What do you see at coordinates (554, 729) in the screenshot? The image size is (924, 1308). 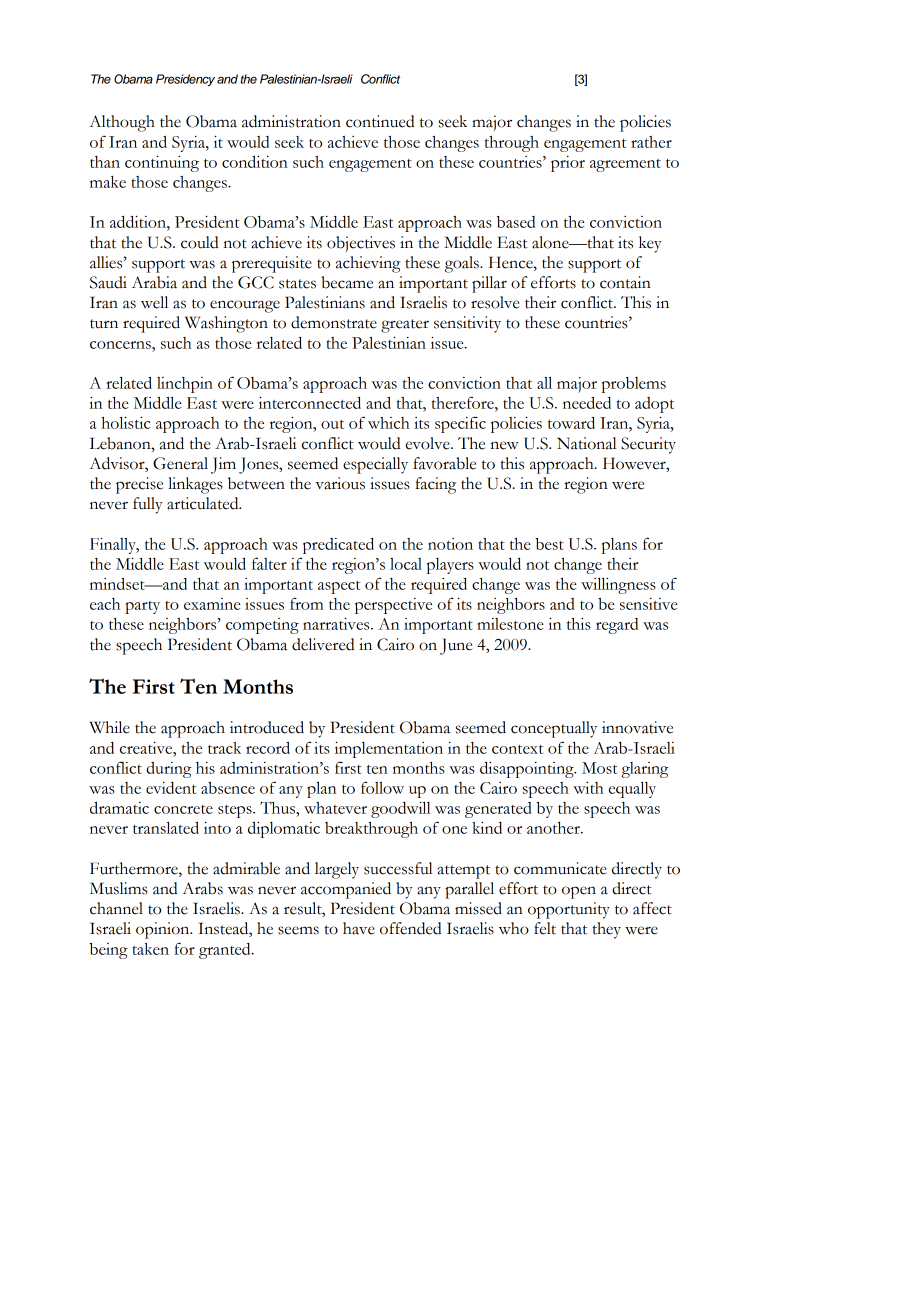 I see `conceptually` at bounding box center [554, 729].
